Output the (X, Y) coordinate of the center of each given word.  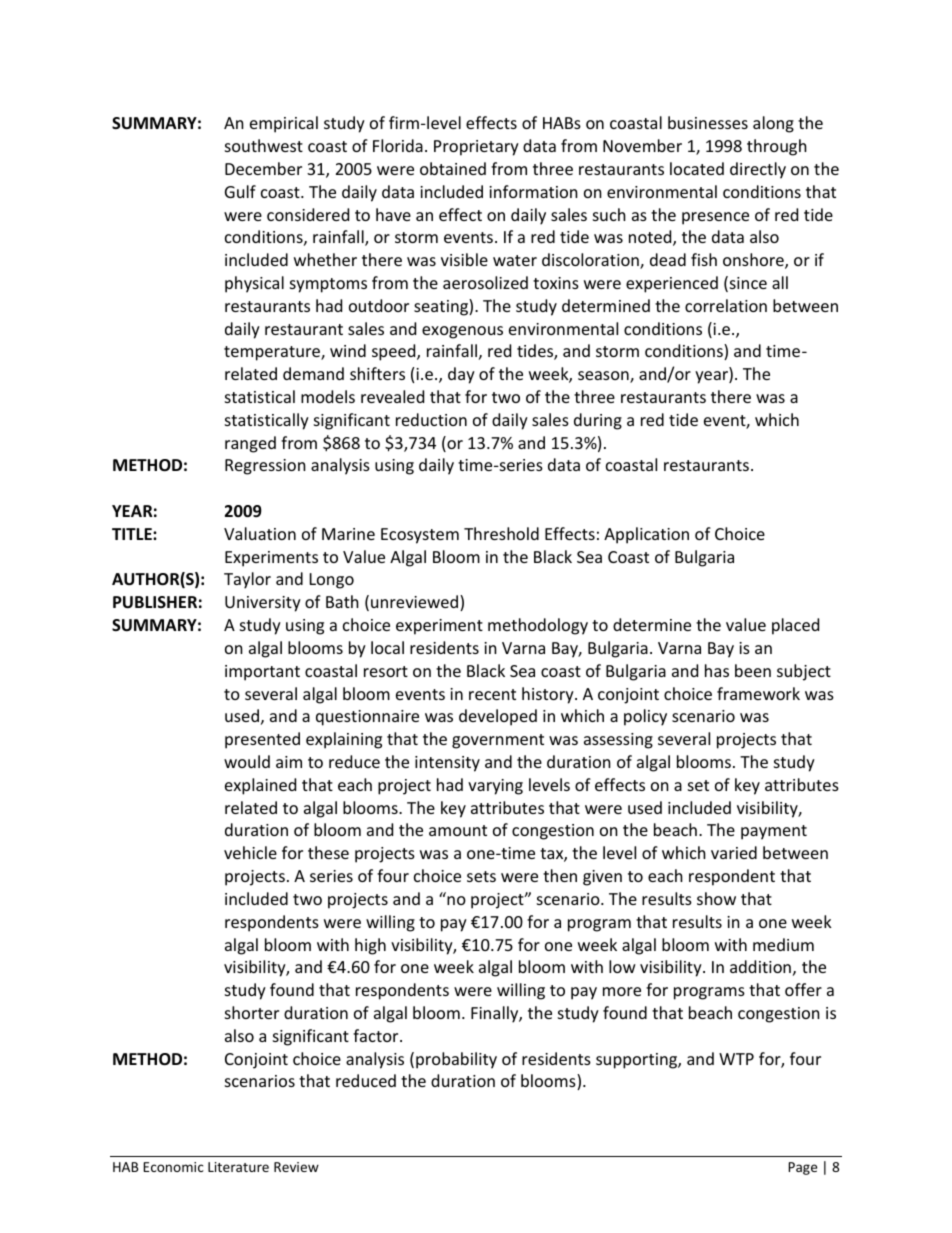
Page (802, 1168)
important (262, 673)
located (697, 168)
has (717, 670)
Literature (238, 1167)
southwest (264, 145)
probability (456, 1060)
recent (492, 694)
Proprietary (476, 148)
